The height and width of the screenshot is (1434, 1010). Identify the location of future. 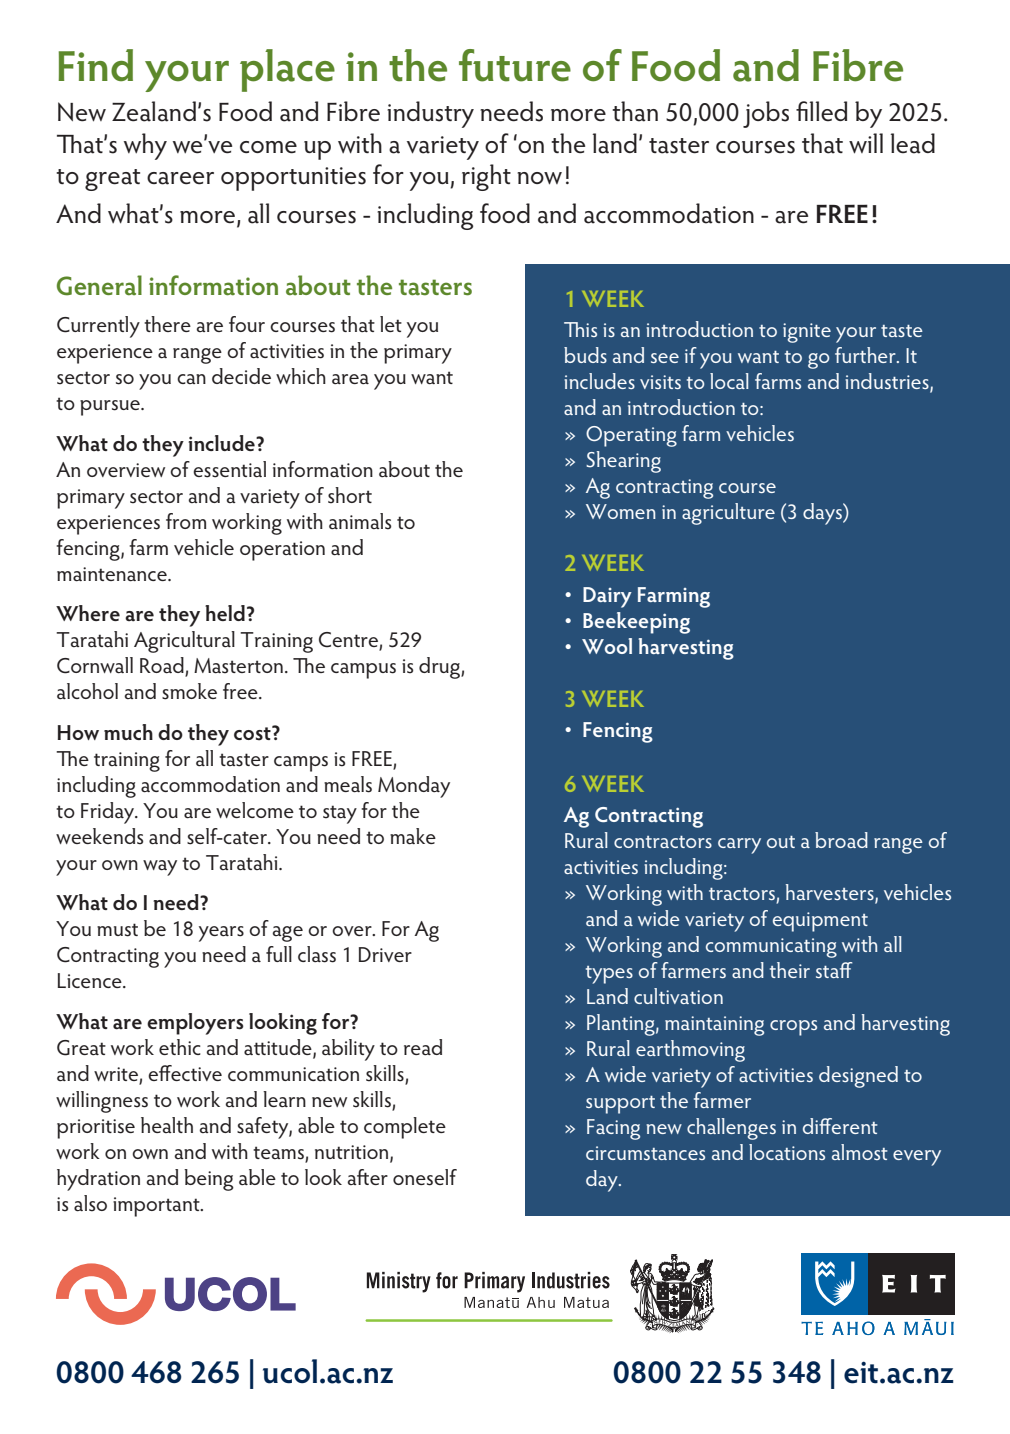
(515, 65).
